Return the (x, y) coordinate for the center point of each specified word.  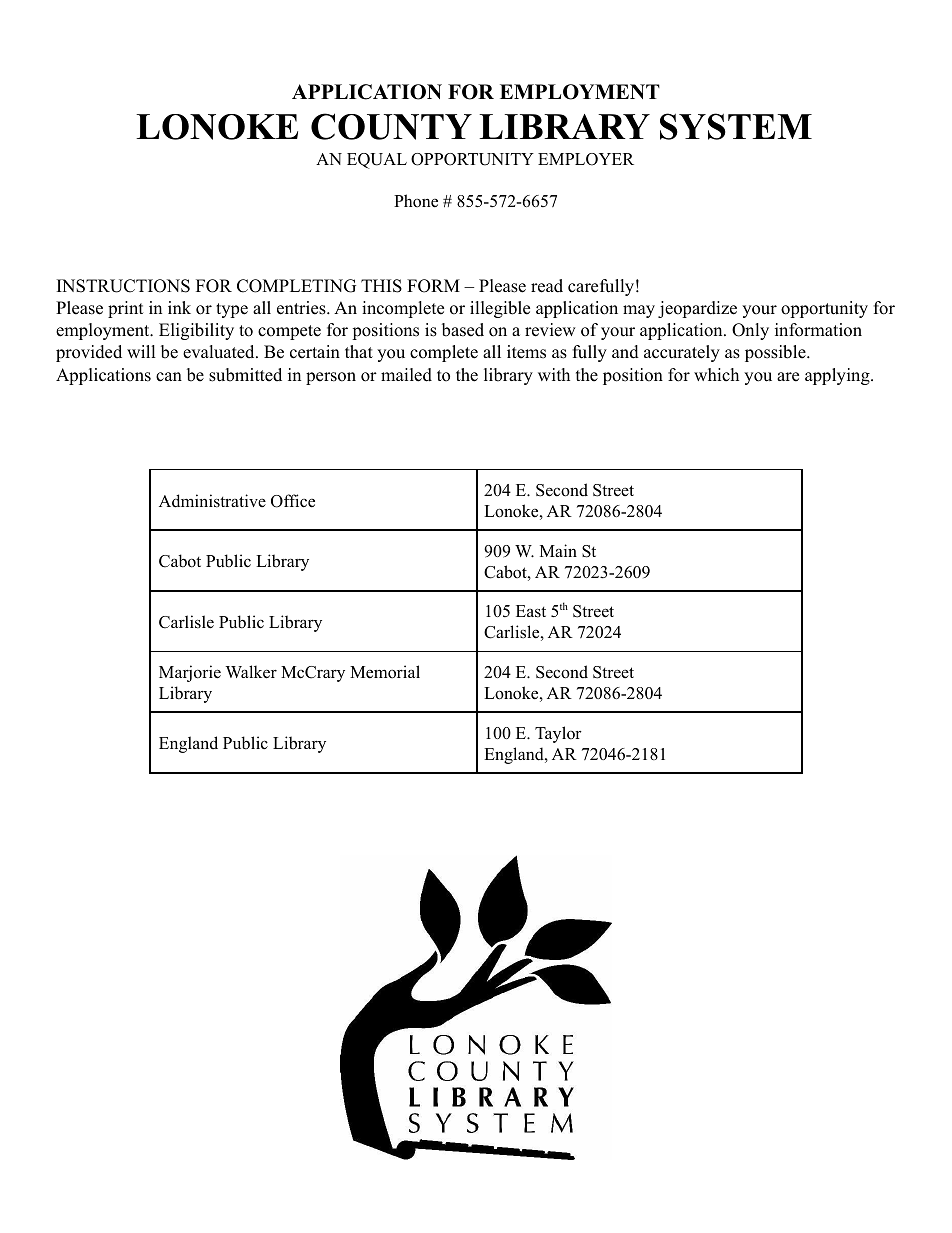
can (169, 377)
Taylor (558, 734)
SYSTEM (736, 126)
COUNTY (391, 126)
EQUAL (377, 161)
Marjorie (190, 673)
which (716, 375)
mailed (406, 375)
